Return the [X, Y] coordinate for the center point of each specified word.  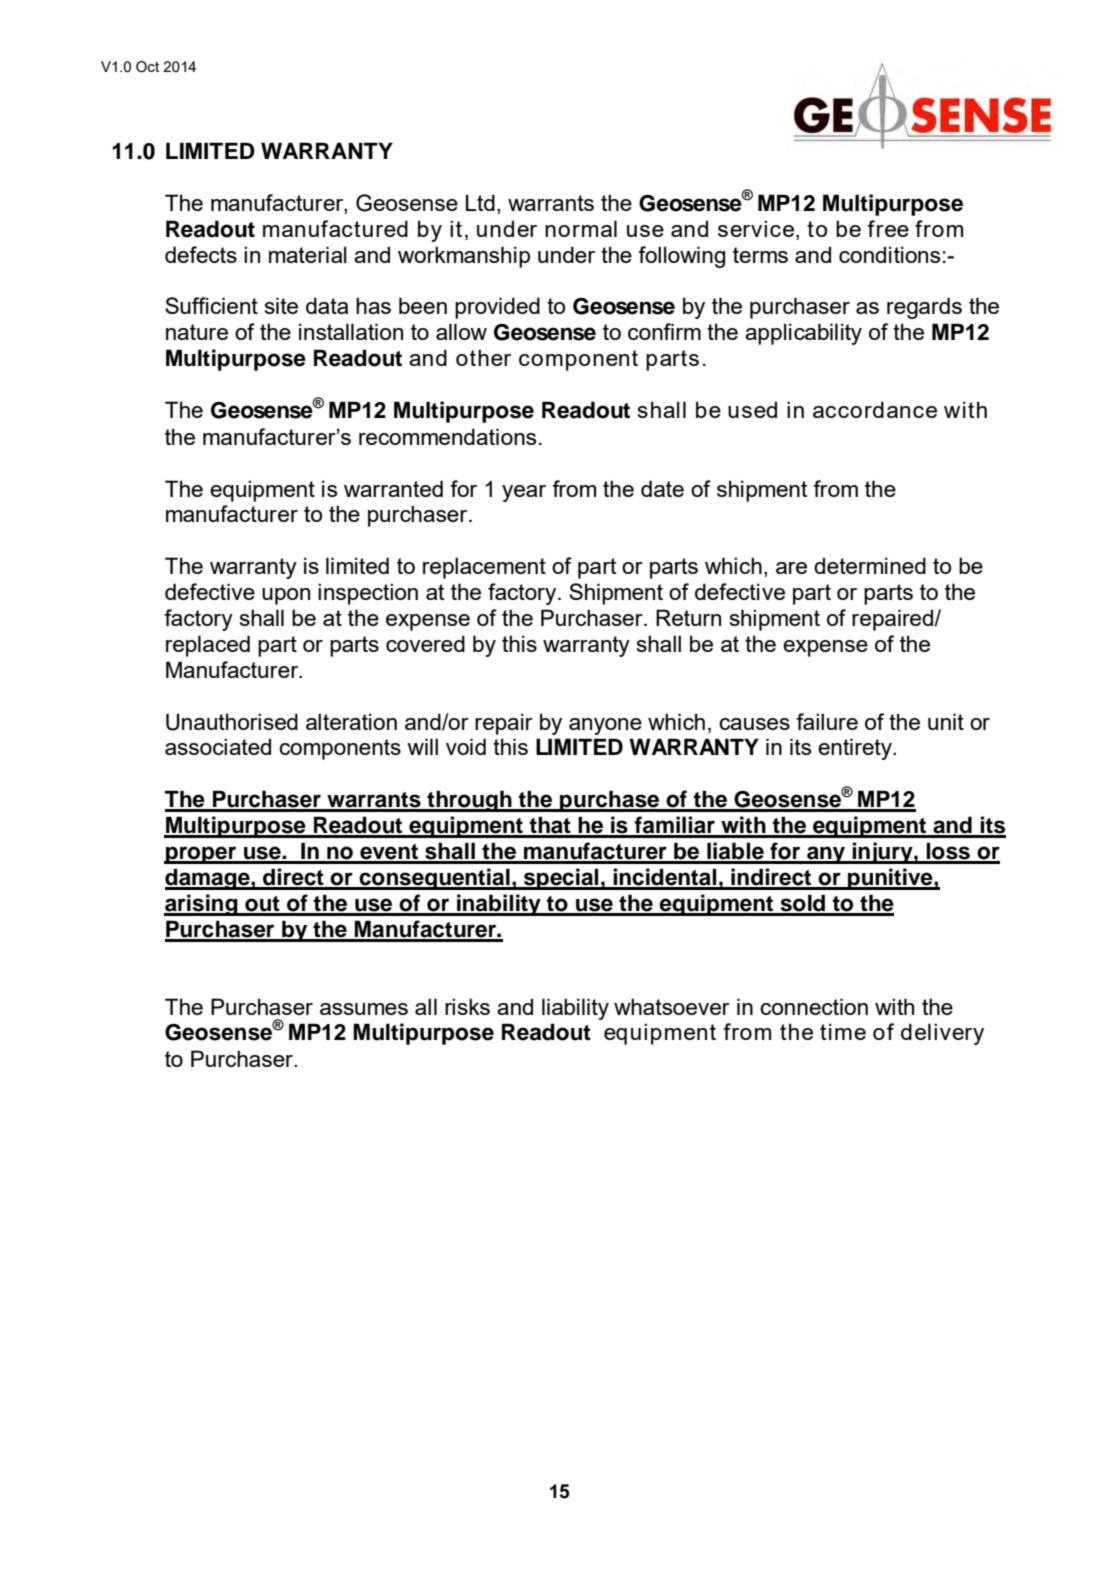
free [888, 228]
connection [814, 1006]
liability [575, 1009]
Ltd [480, 202]
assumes [364, 1009]
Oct [147, 67]
